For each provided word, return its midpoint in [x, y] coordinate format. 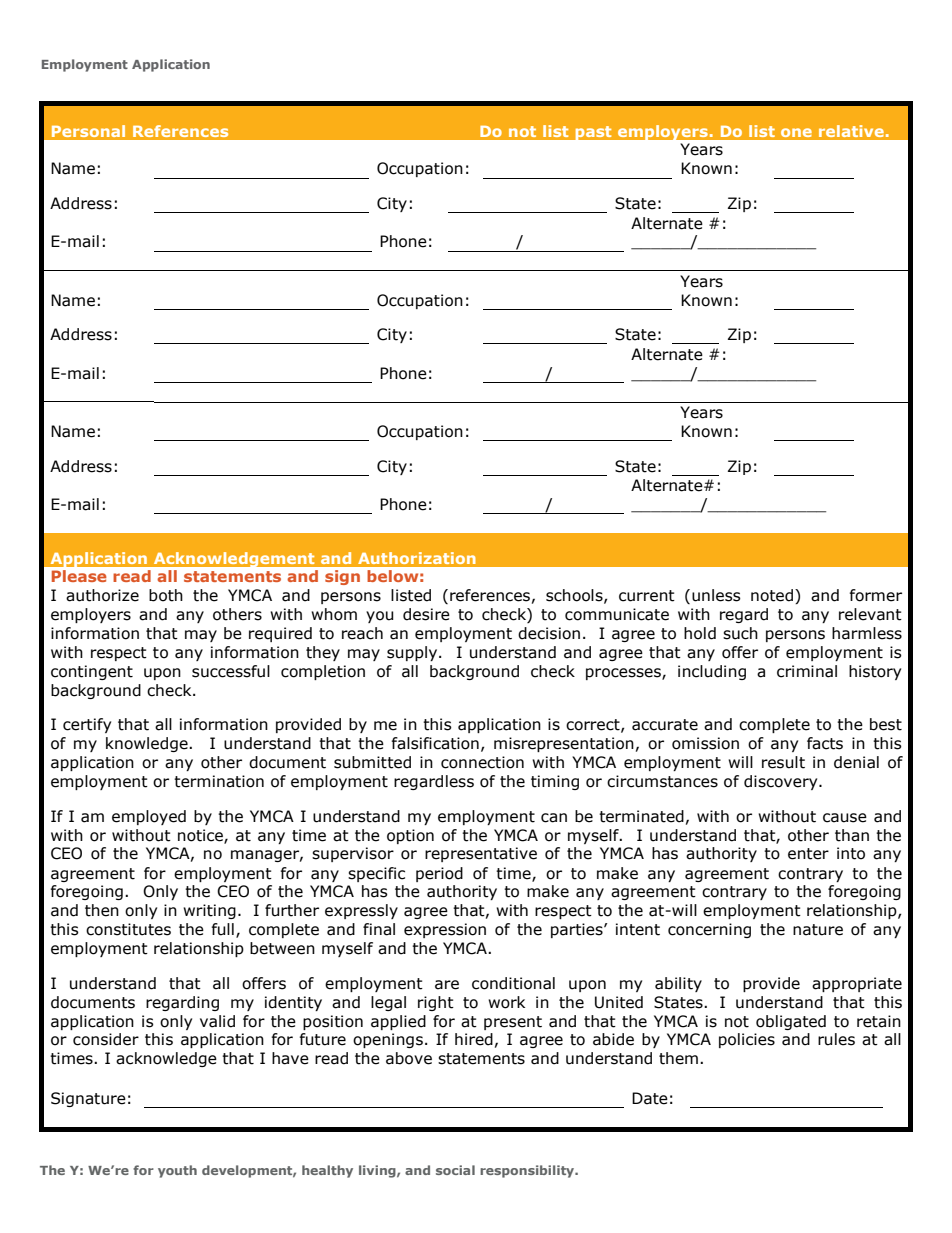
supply [413, 653]
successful [231, 671]
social [455, 1170]
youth [177, 1171]
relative [851, 131]
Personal [88, 131]
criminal [807, 671]
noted [772, 595]
